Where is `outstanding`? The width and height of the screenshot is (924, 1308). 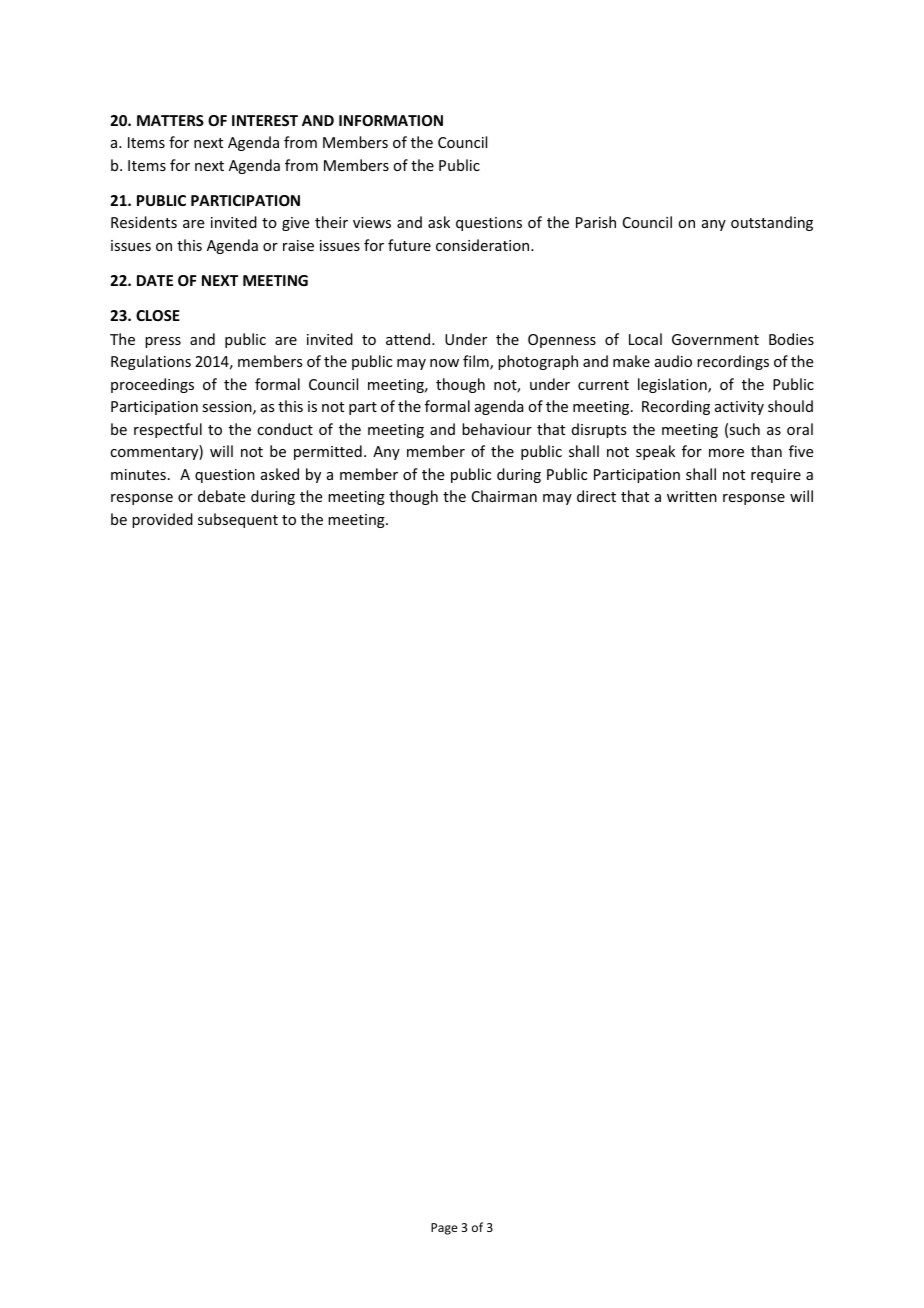
outstanding is located at coordinates (772, 223).
